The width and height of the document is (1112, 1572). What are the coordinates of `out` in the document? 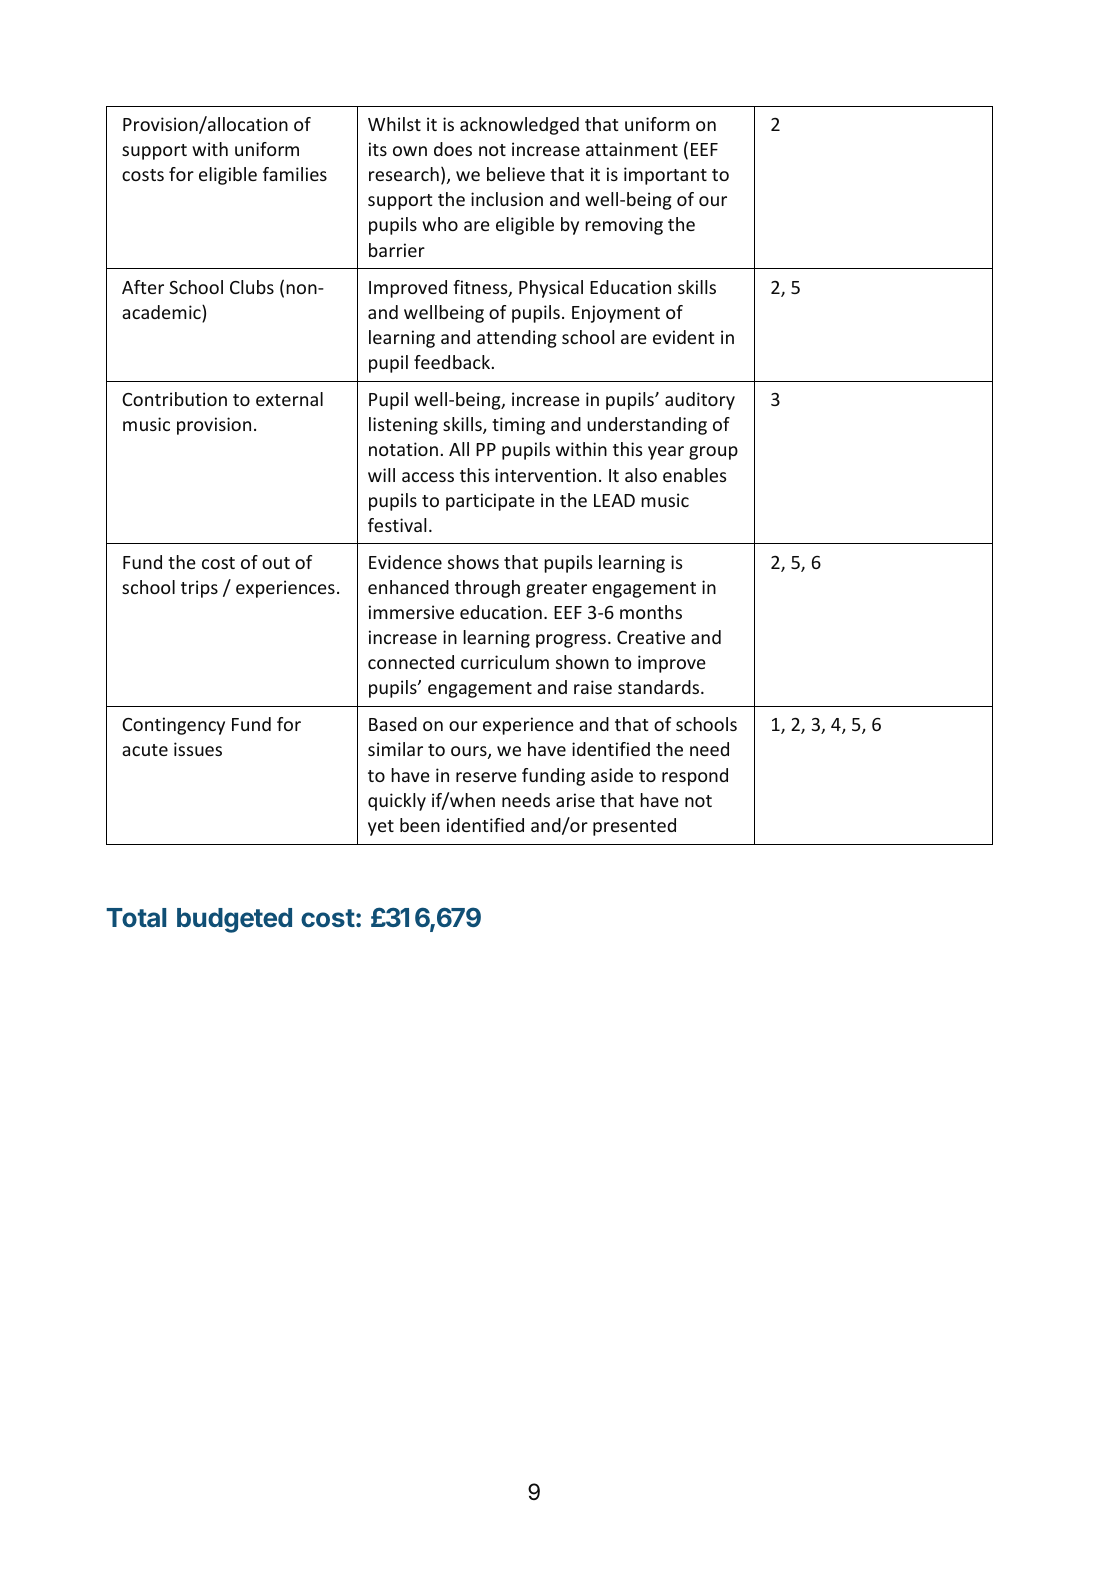 It's located at (276, 563).
